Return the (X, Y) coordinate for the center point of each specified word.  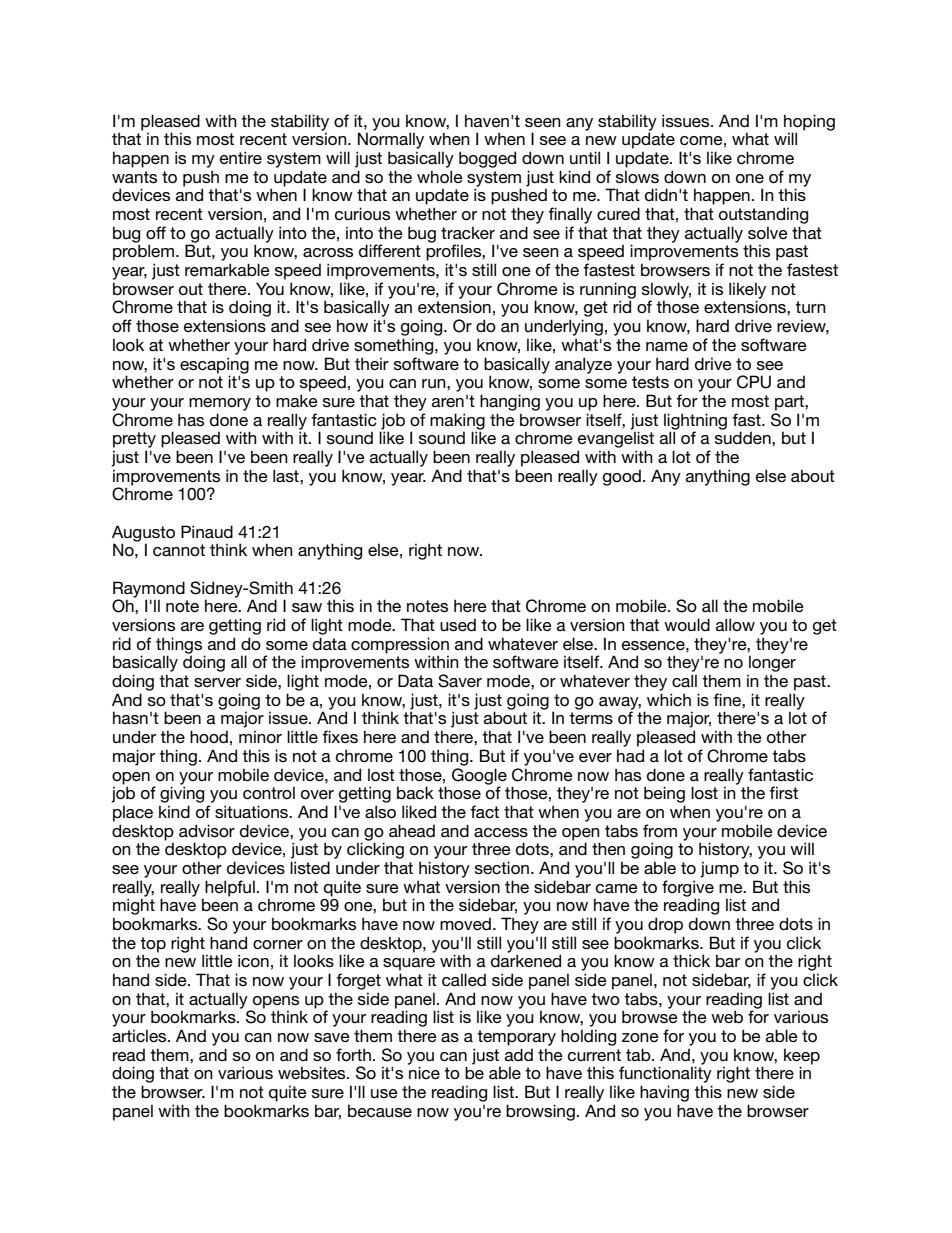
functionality (665, 1074)
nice (424, 1072)
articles (140, 1035)
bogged (487, 159)
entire (241, 157)
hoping (809, 123)
